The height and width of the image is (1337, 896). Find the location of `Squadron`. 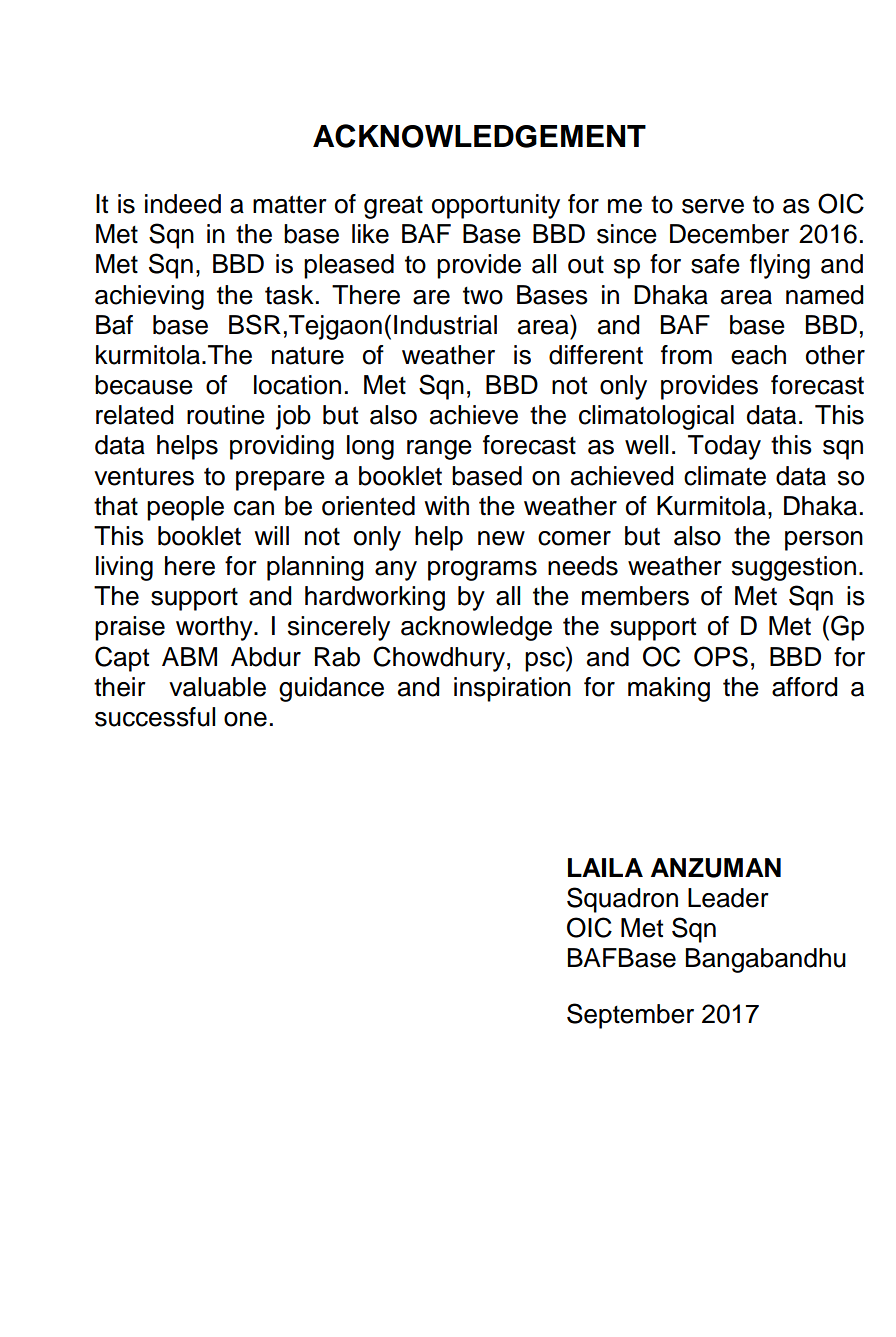

Squadron is located at coordinates (622, 900).
